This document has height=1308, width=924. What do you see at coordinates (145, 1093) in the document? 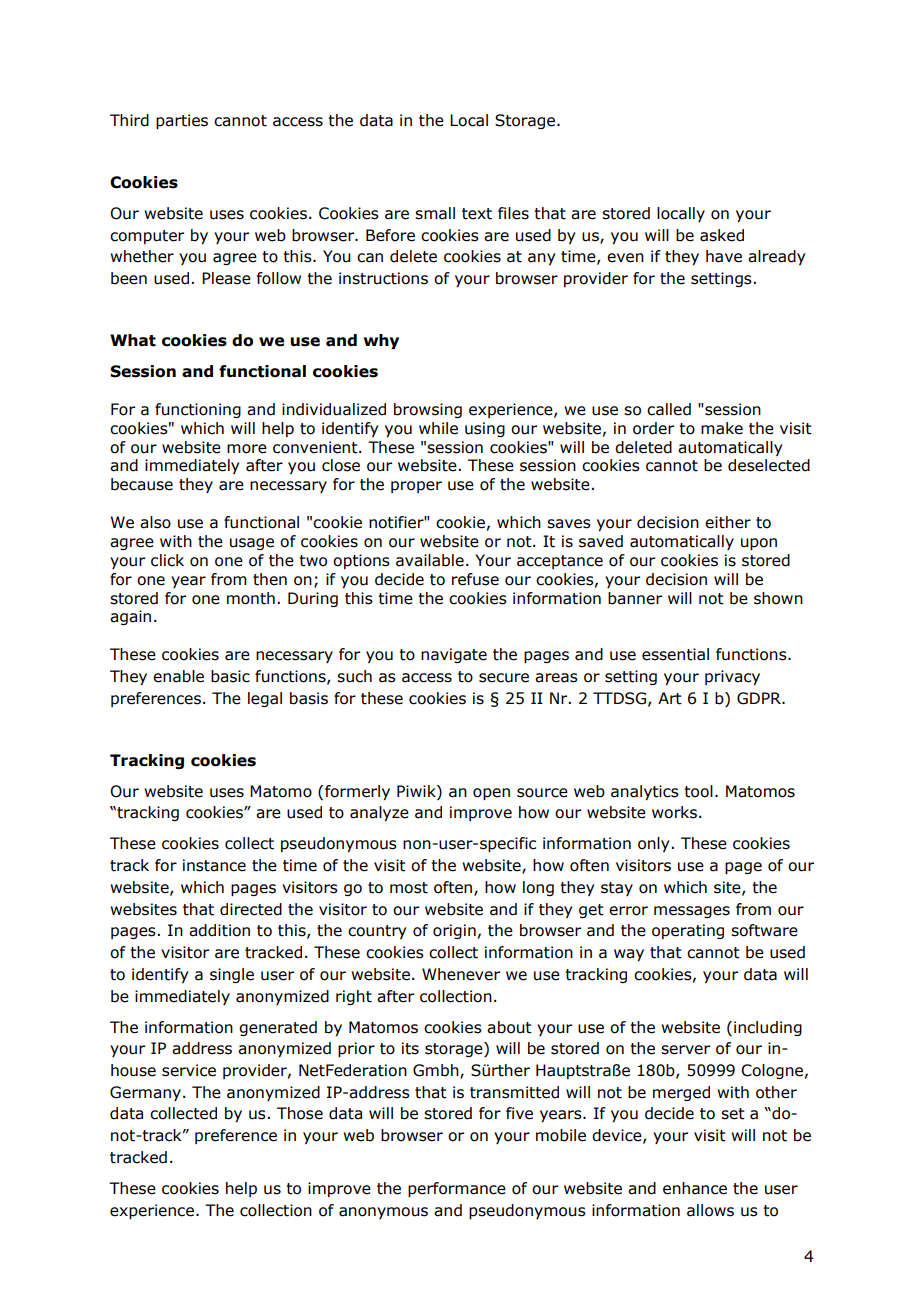
I see `Germany` at bounding box center [145, 1093].
